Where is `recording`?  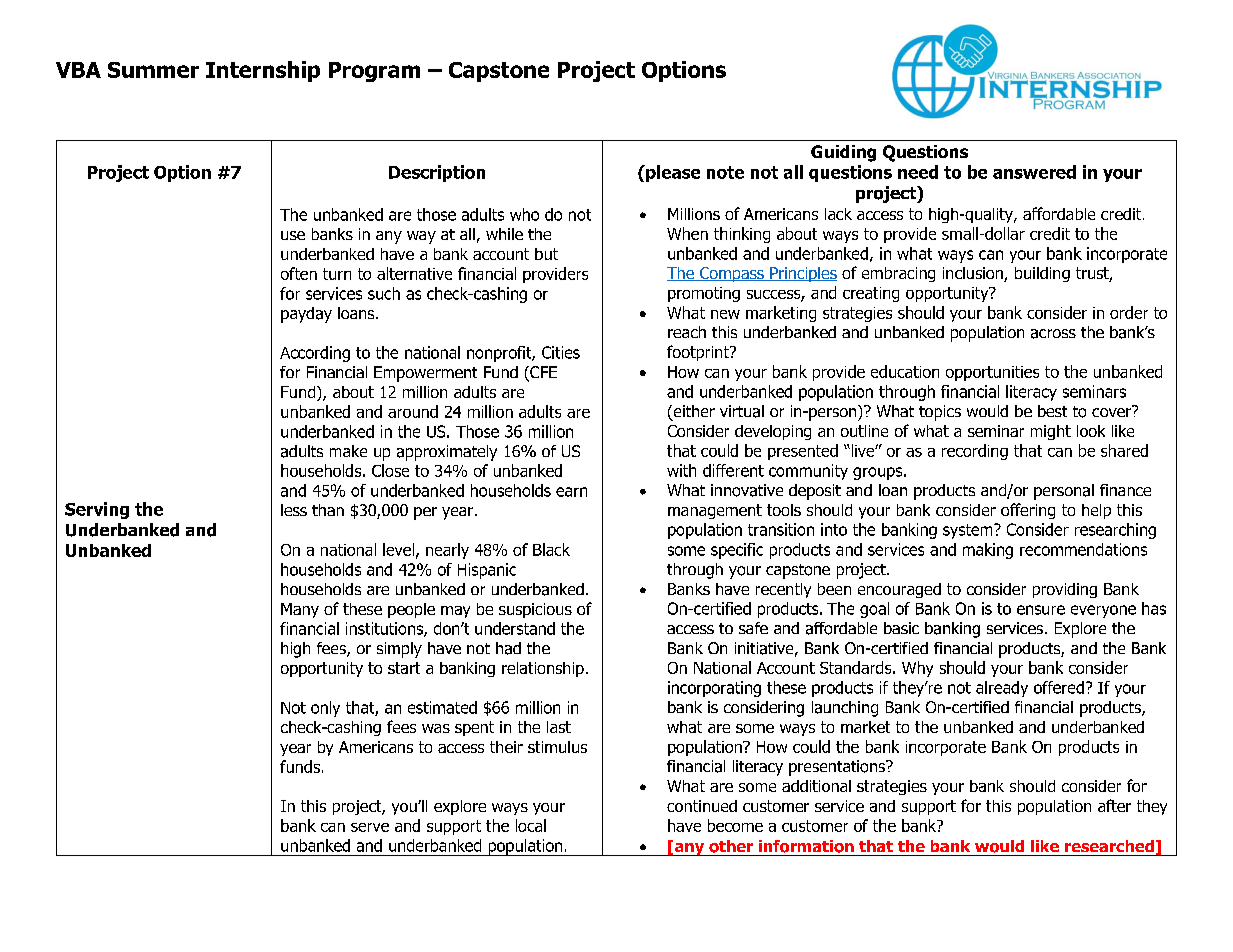
recording is located at coordinates (975, 452).
